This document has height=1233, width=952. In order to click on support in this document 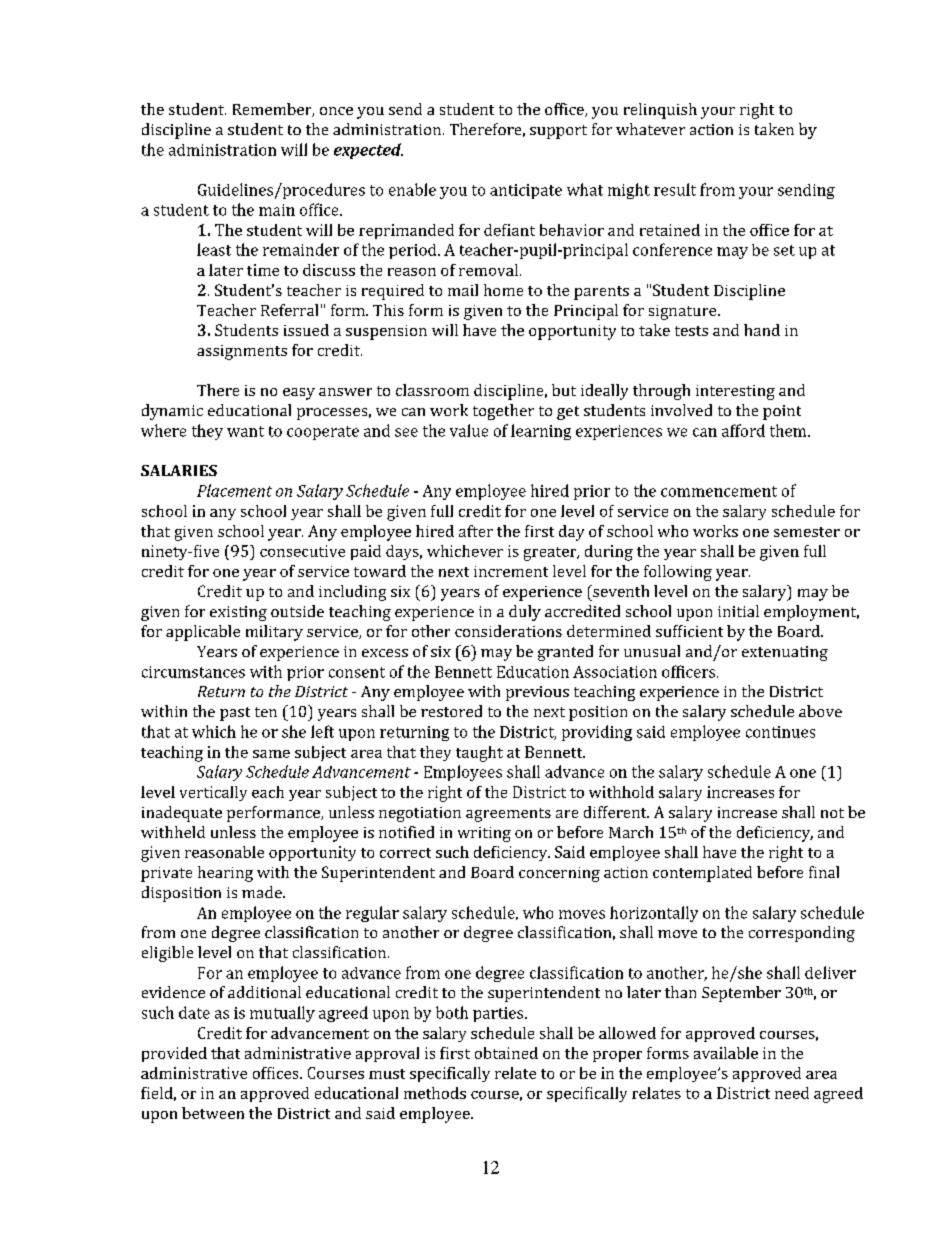, I will do `click(558, 132)`.
